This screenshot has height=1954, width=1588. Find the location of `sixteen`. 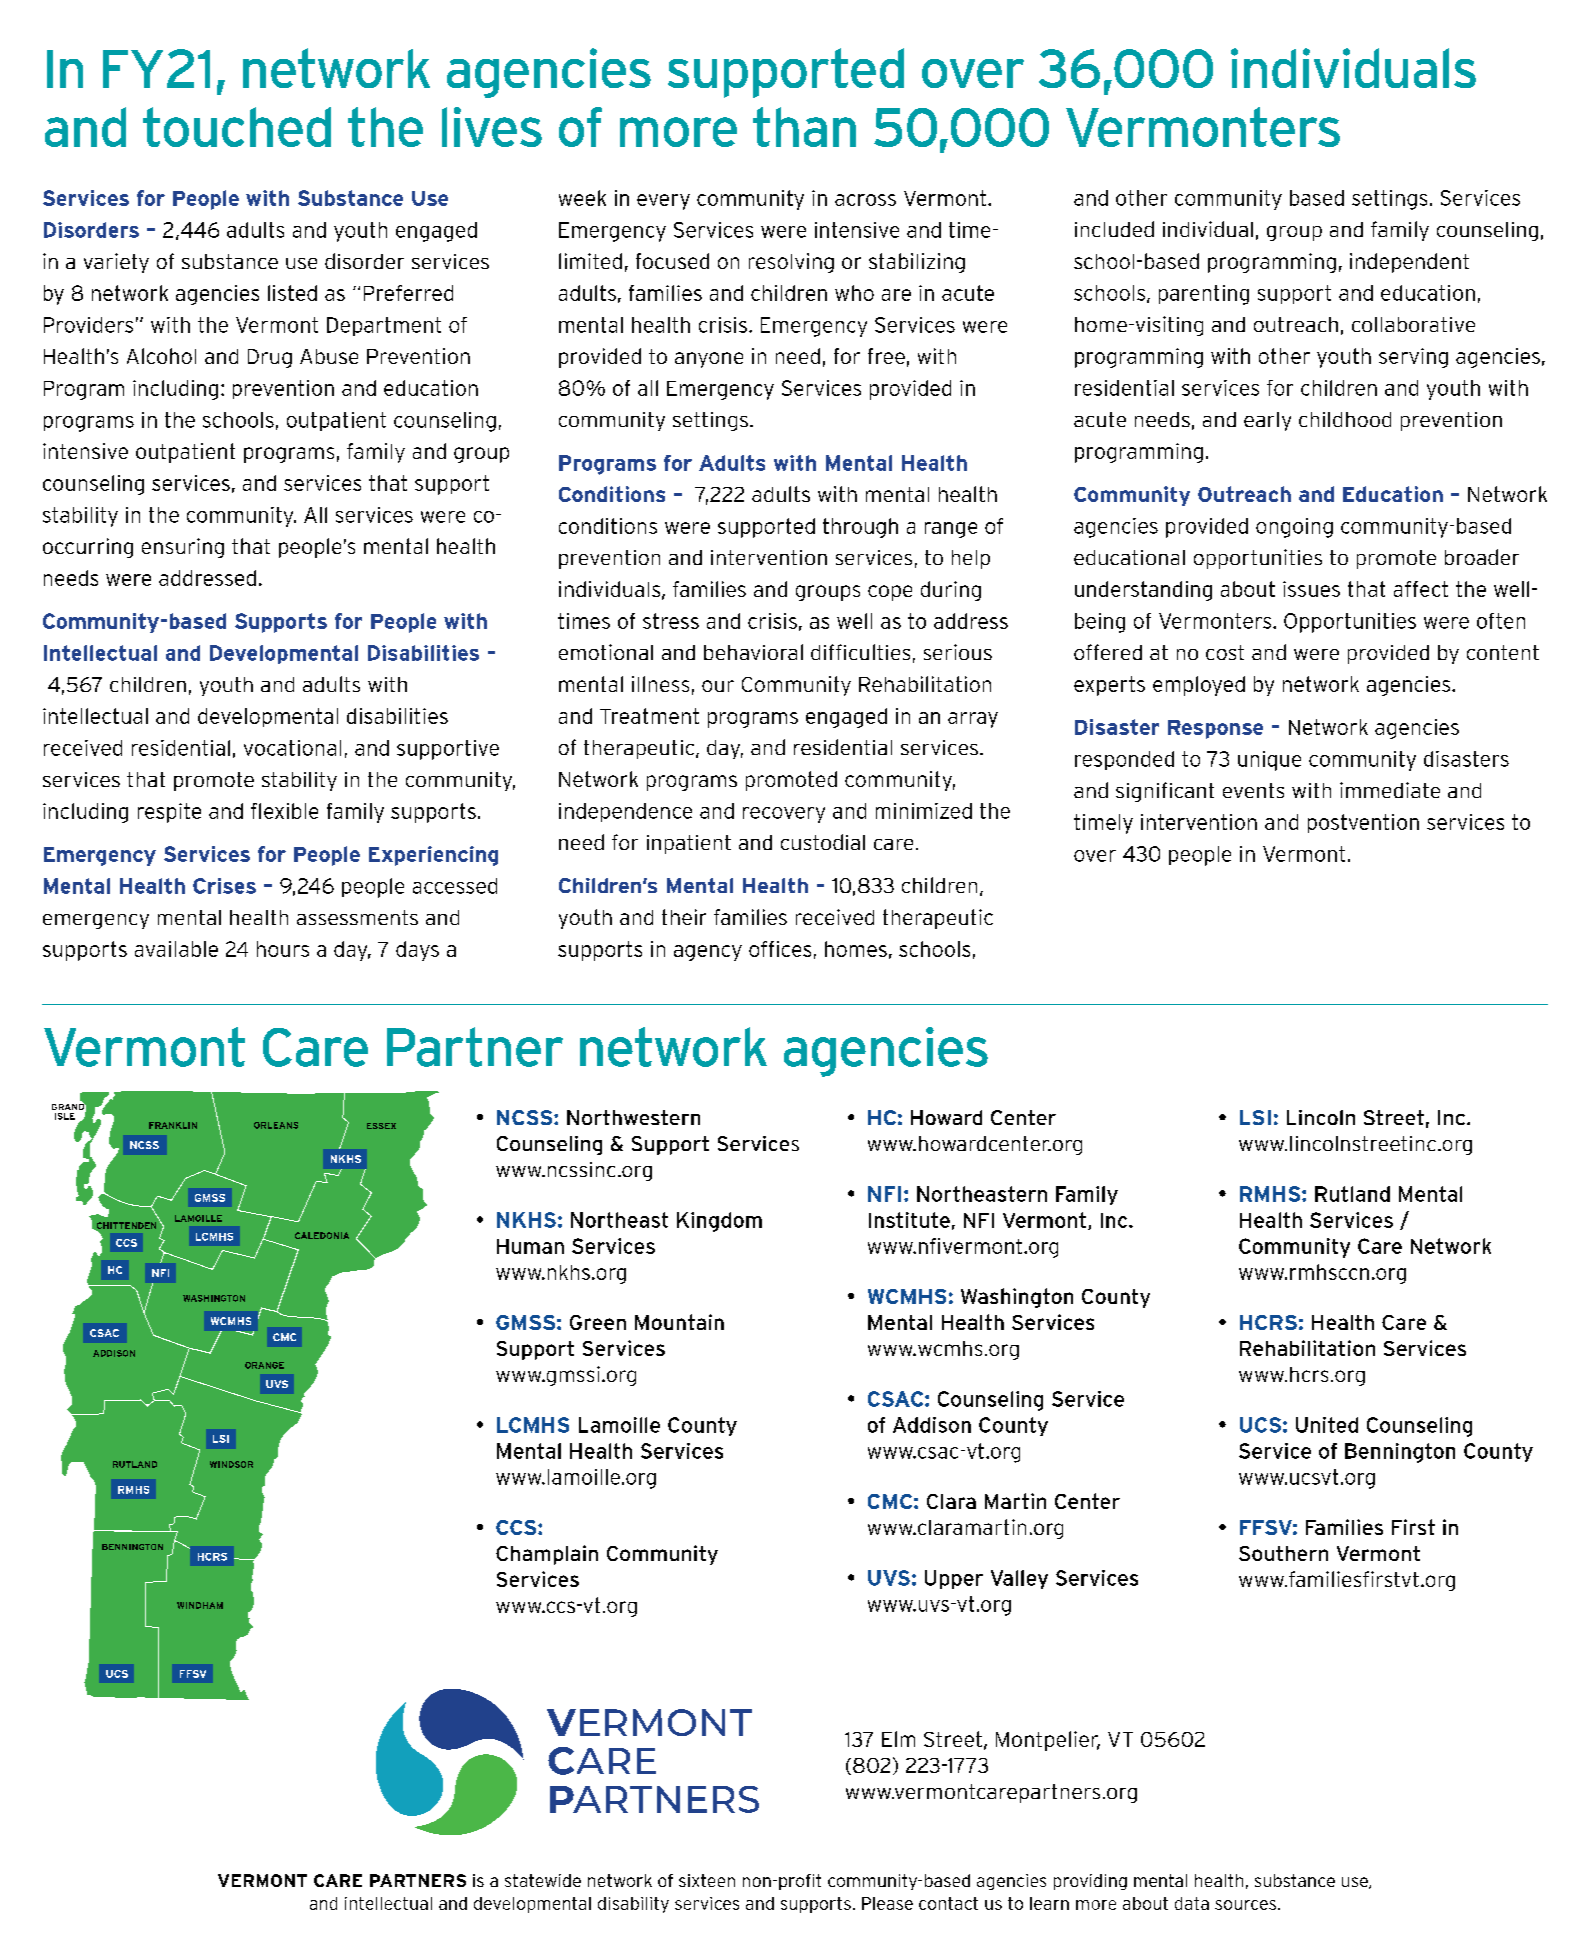

sixteen is located at coordinates (707, 1880).
